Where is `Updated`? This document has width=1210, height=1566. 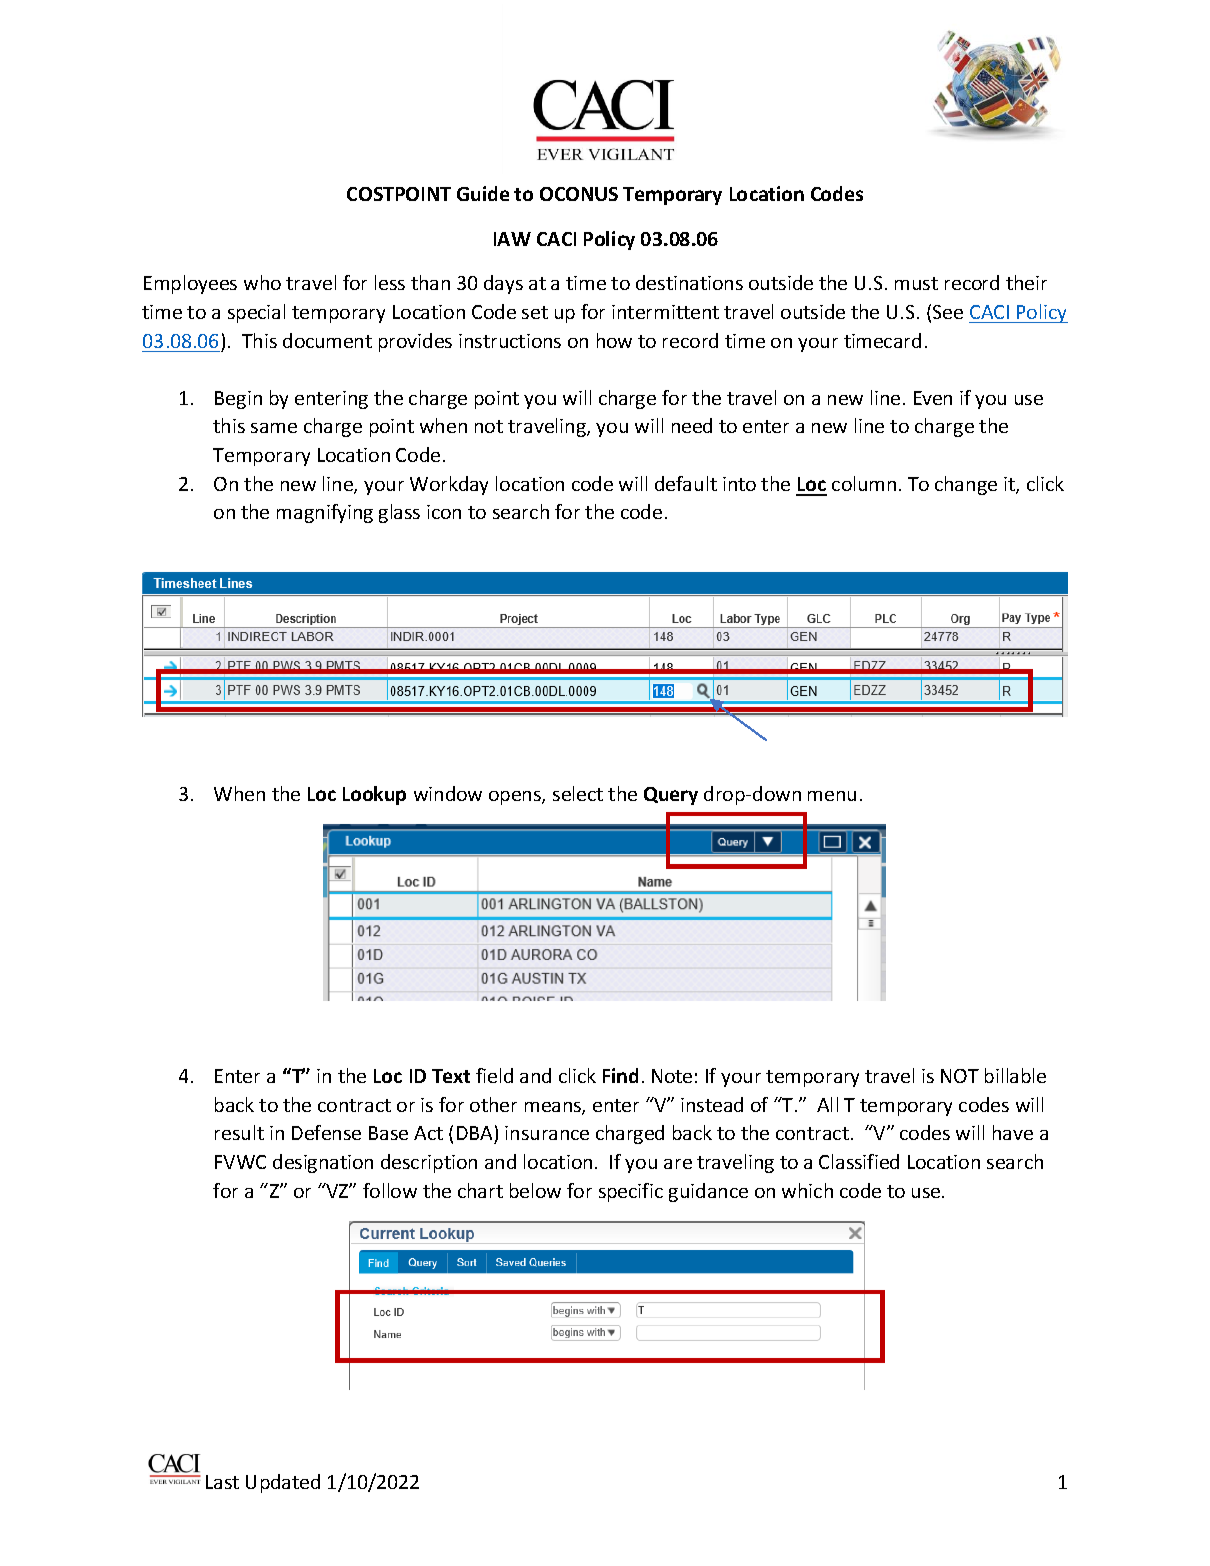 Updated is located at coordinates (283, 1483).
